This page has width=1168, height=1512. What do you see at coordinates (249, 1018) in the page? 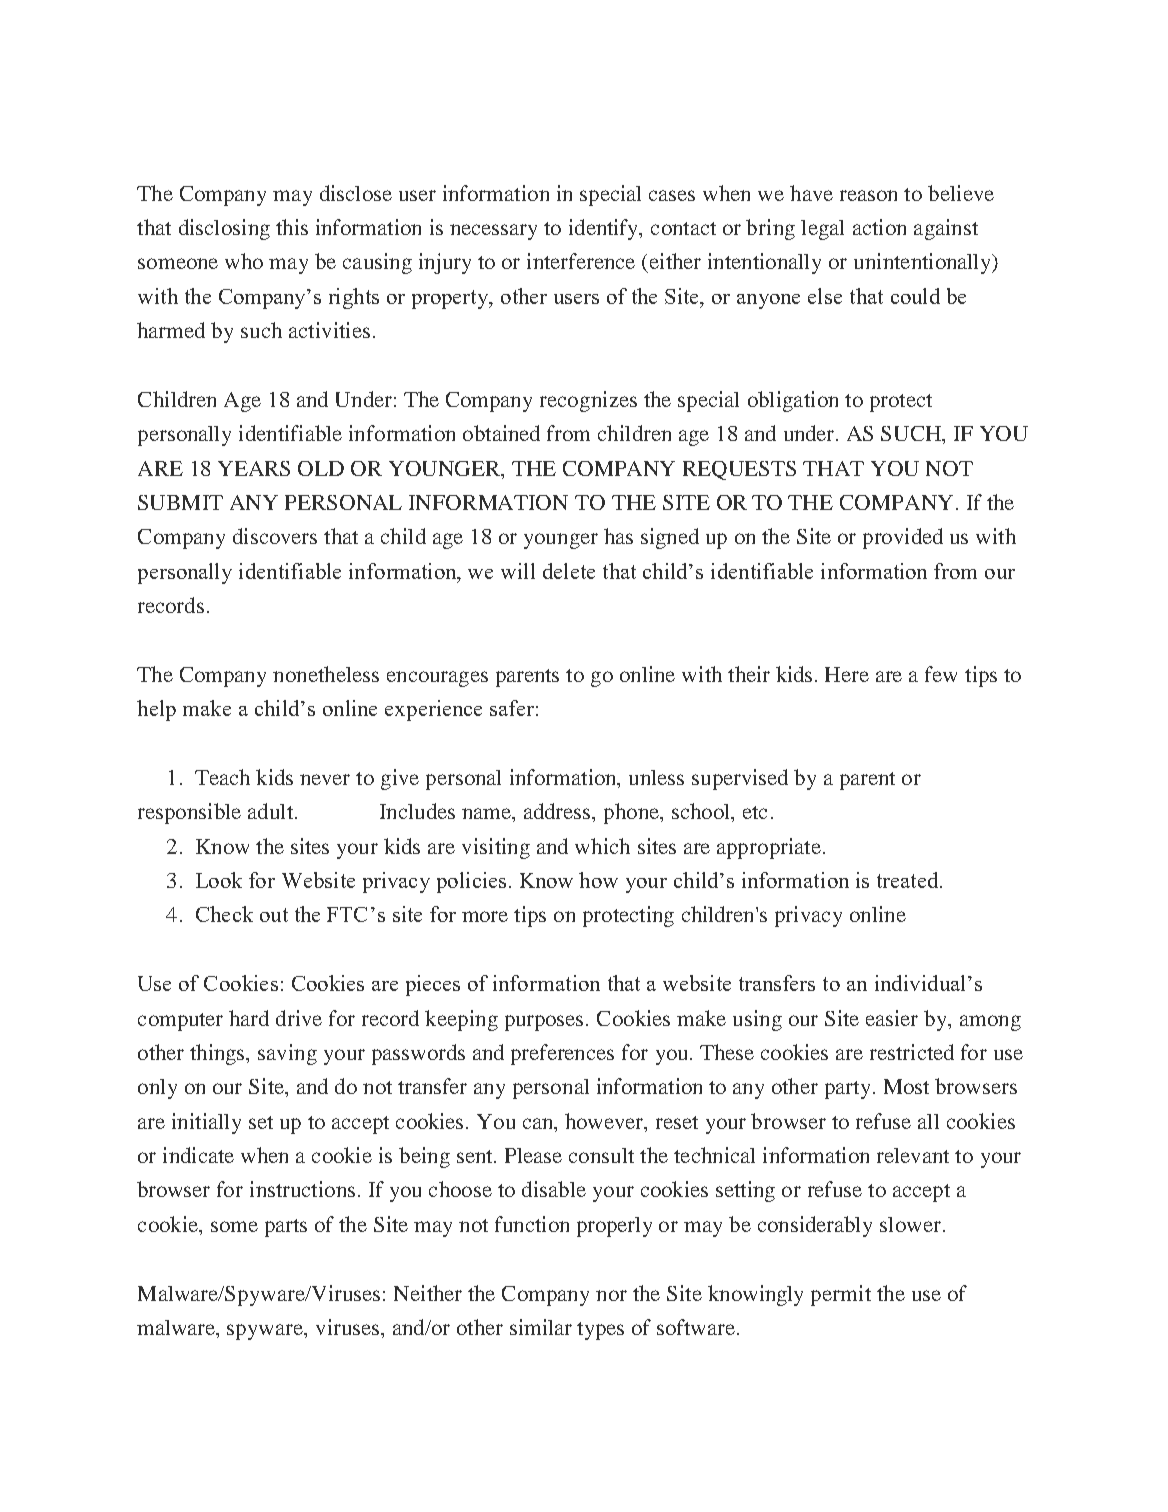
I see `hard` at bounding box center [249, 1018].
